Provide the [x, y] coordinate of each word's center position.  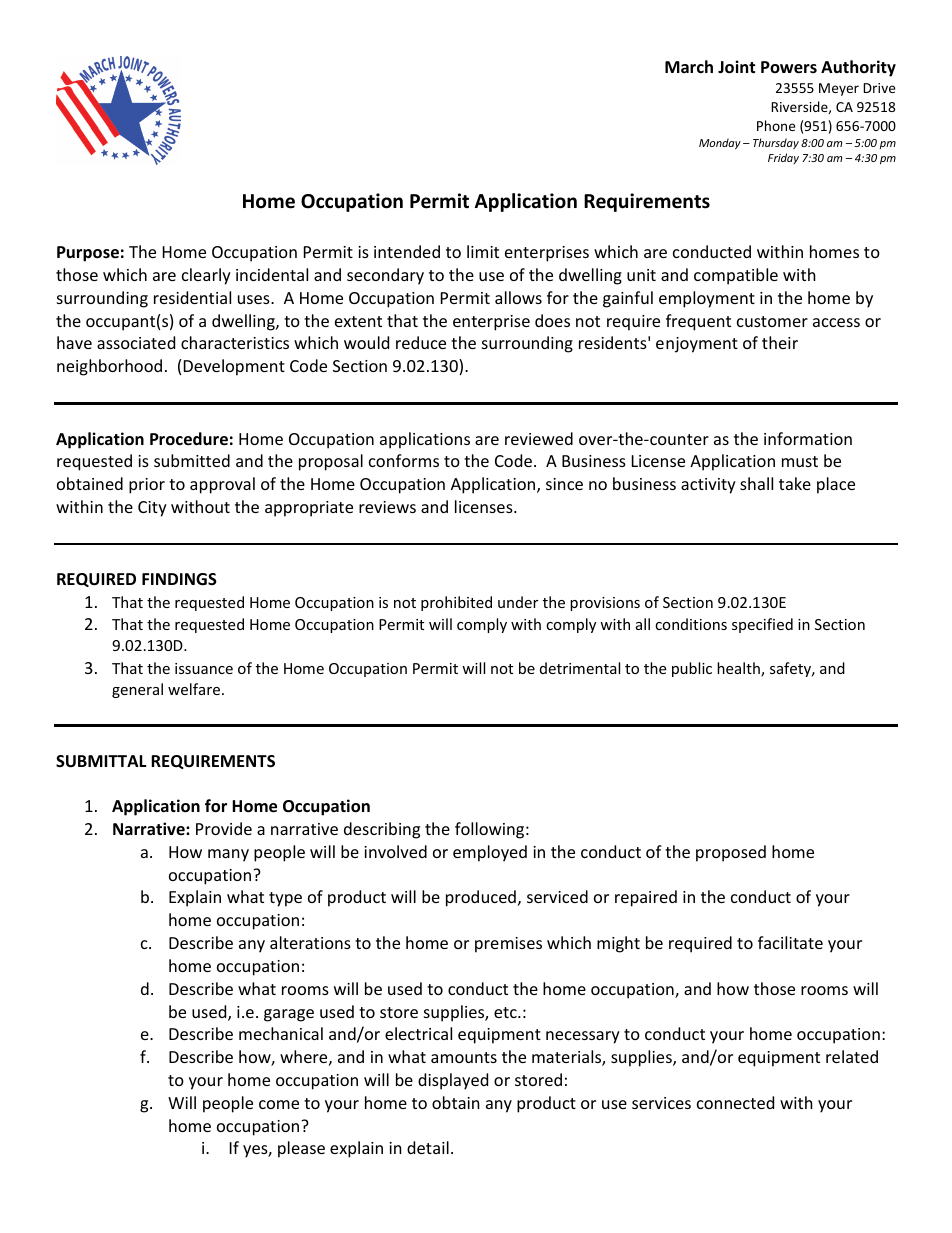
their [780, 342]
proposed [731, 853]
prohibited [456, 603]
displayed [453, 1081]
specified [762, 625]
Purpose [88, 254]
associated [136, 342]
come [279, 1104]
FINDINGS [179, 579]
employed [490, 853]
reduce [421, 342]
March [689, 66]
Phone [776, 125]
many [228, 855]
